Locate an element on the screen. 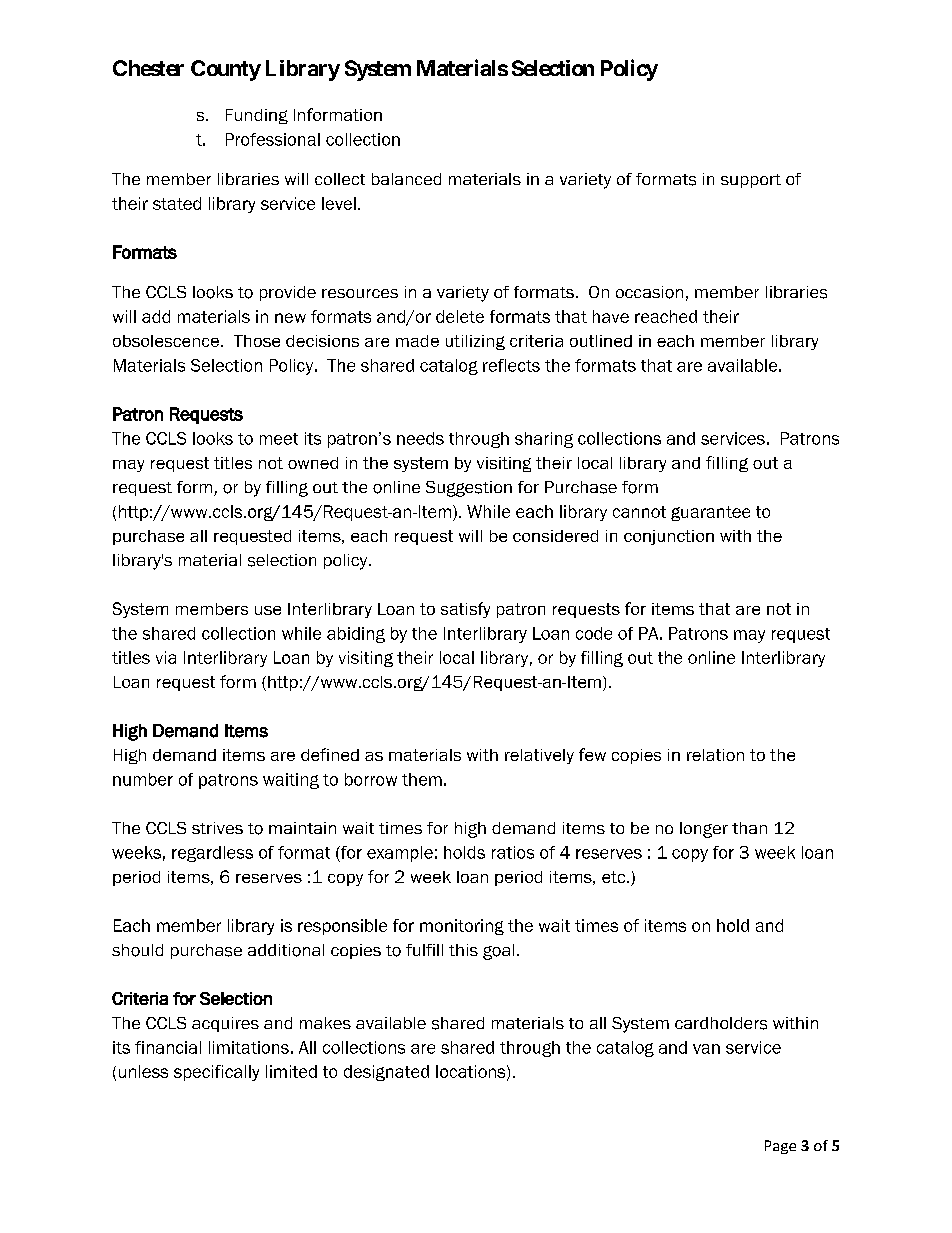 This screenshot has height=1233, width=952. County is located at coordinates (226, 70).
